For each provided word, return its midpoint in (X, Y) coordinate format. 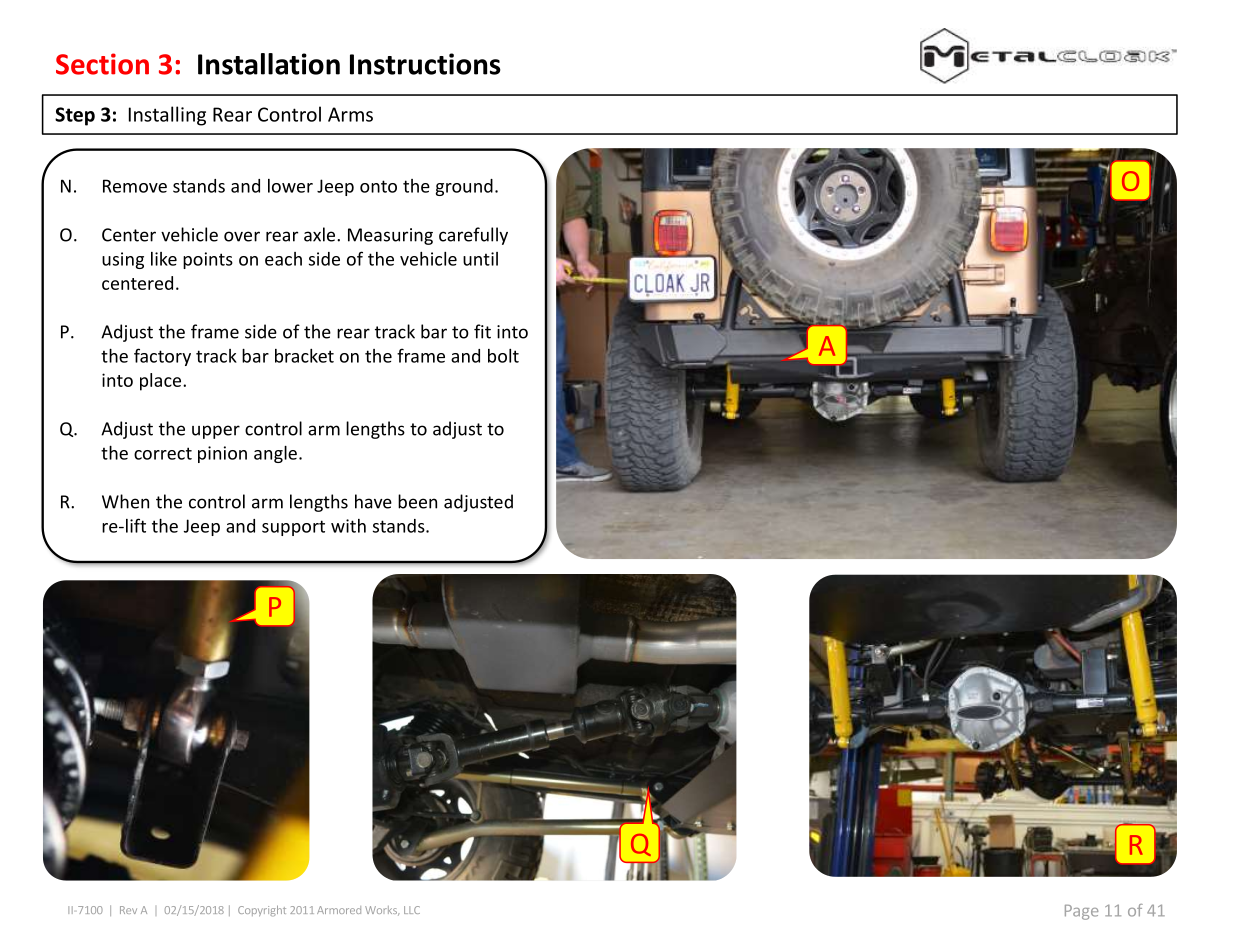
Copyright (262, 910)
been (417, 501)
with (348, 526)
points (208, 260)
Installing (167, 116)
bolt (503, 356)
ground (464, 187)
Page (1081, 912)
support (293, 528)
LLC (412, 910)
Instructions (425, 64)
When (125, 501)
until (480, 259)
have (373, 501)
